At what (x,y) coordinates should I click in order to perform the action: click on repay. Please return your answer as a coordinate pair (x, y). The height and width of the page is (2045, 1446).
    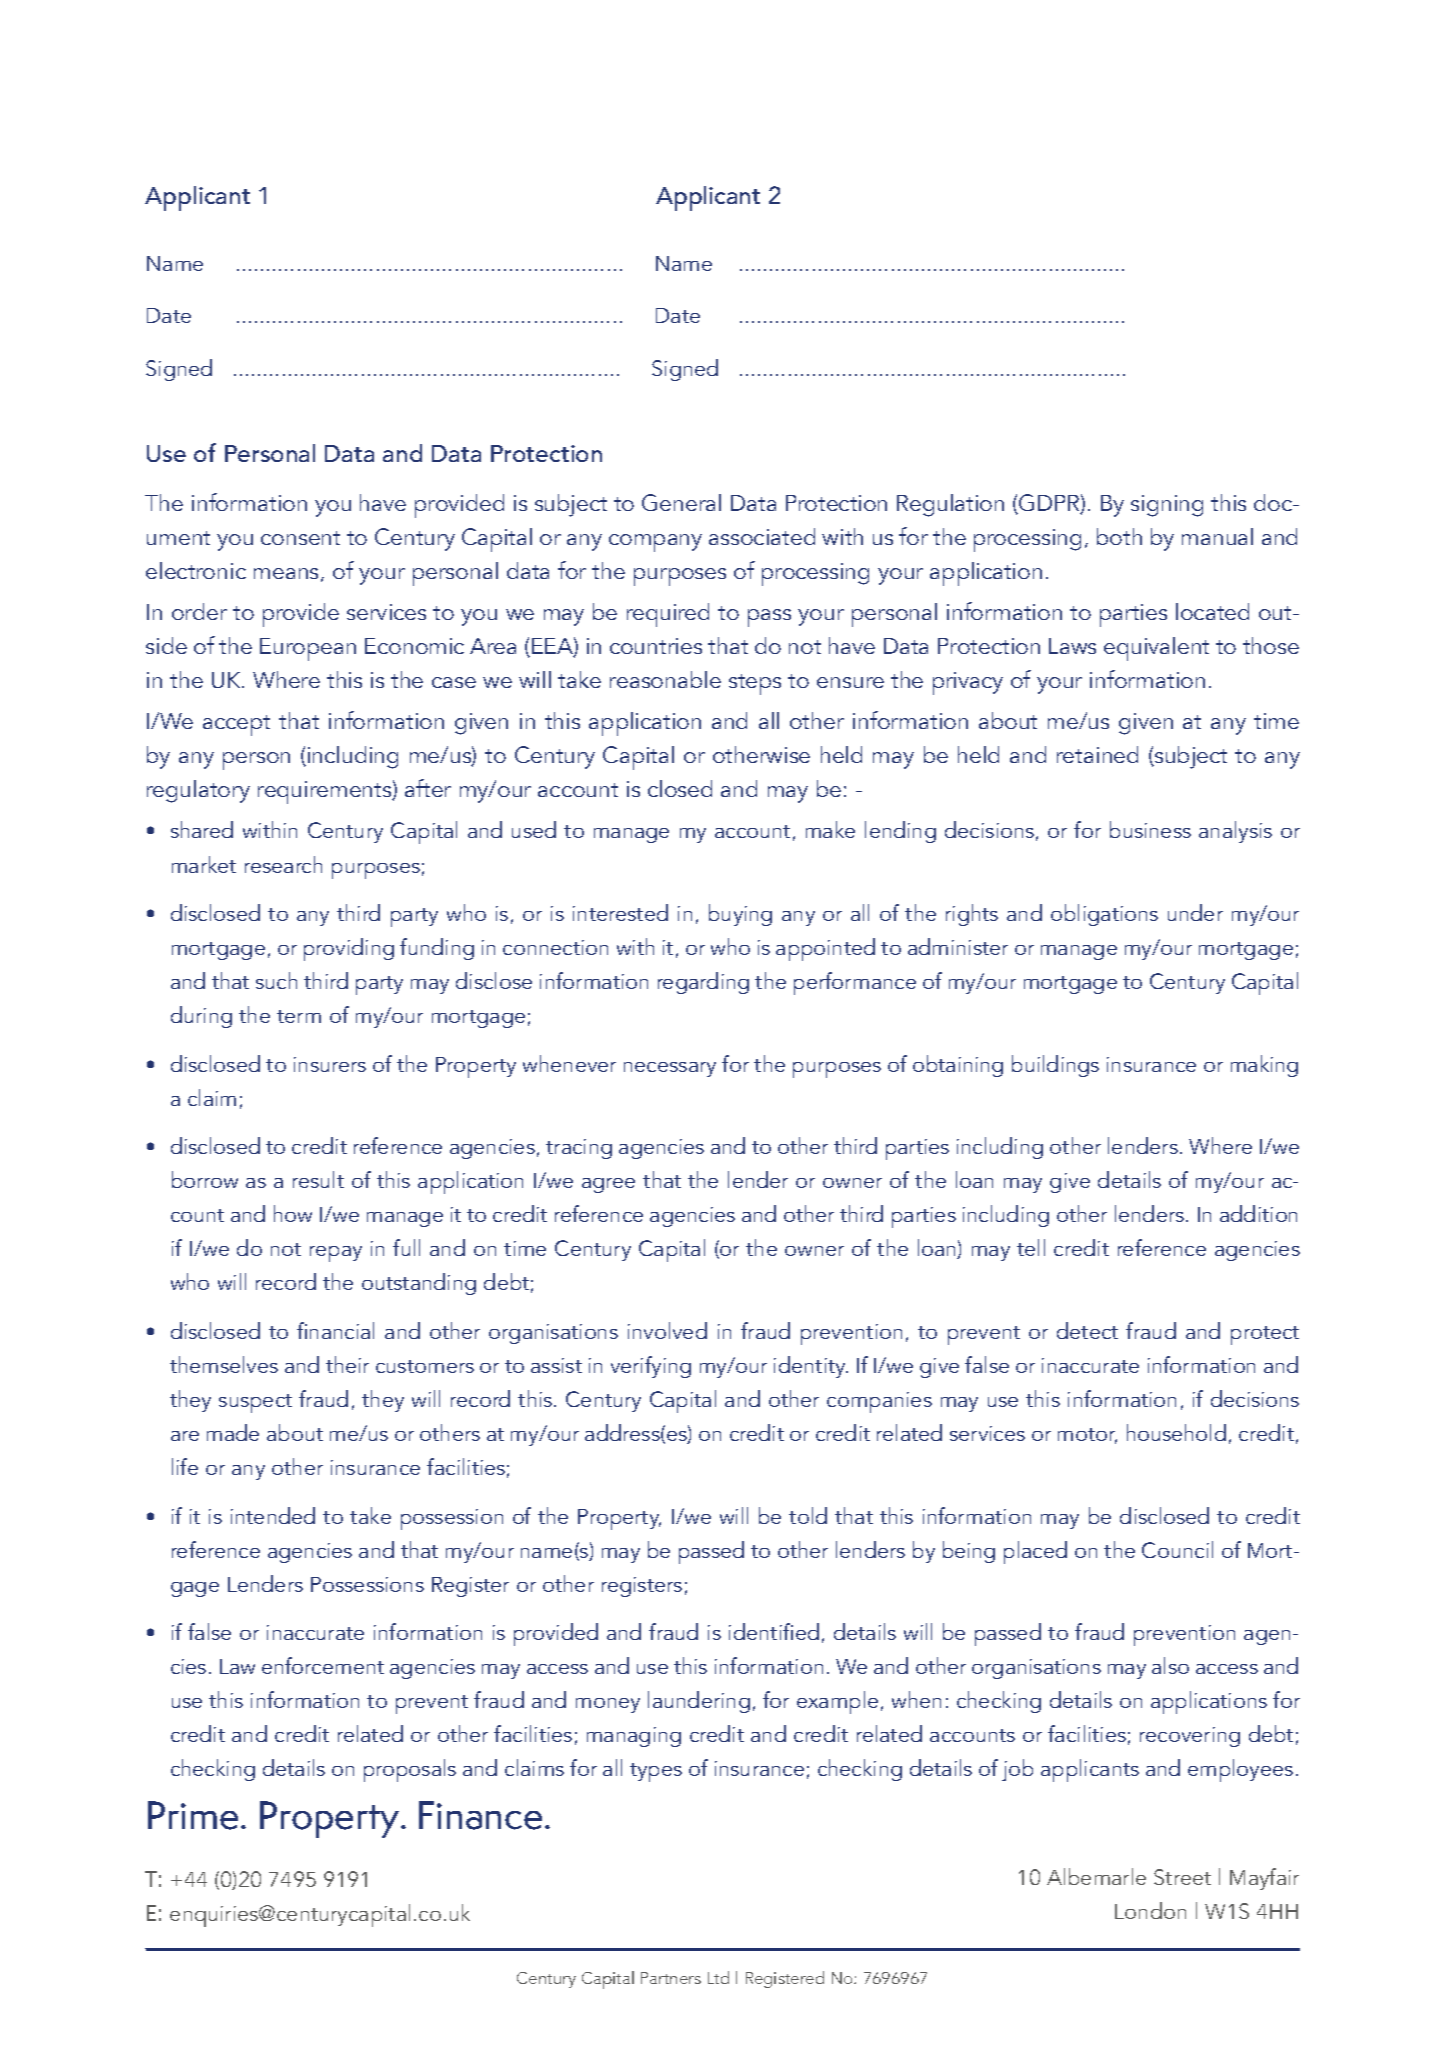
    Looking at the image, I should click on (336, 1254).
